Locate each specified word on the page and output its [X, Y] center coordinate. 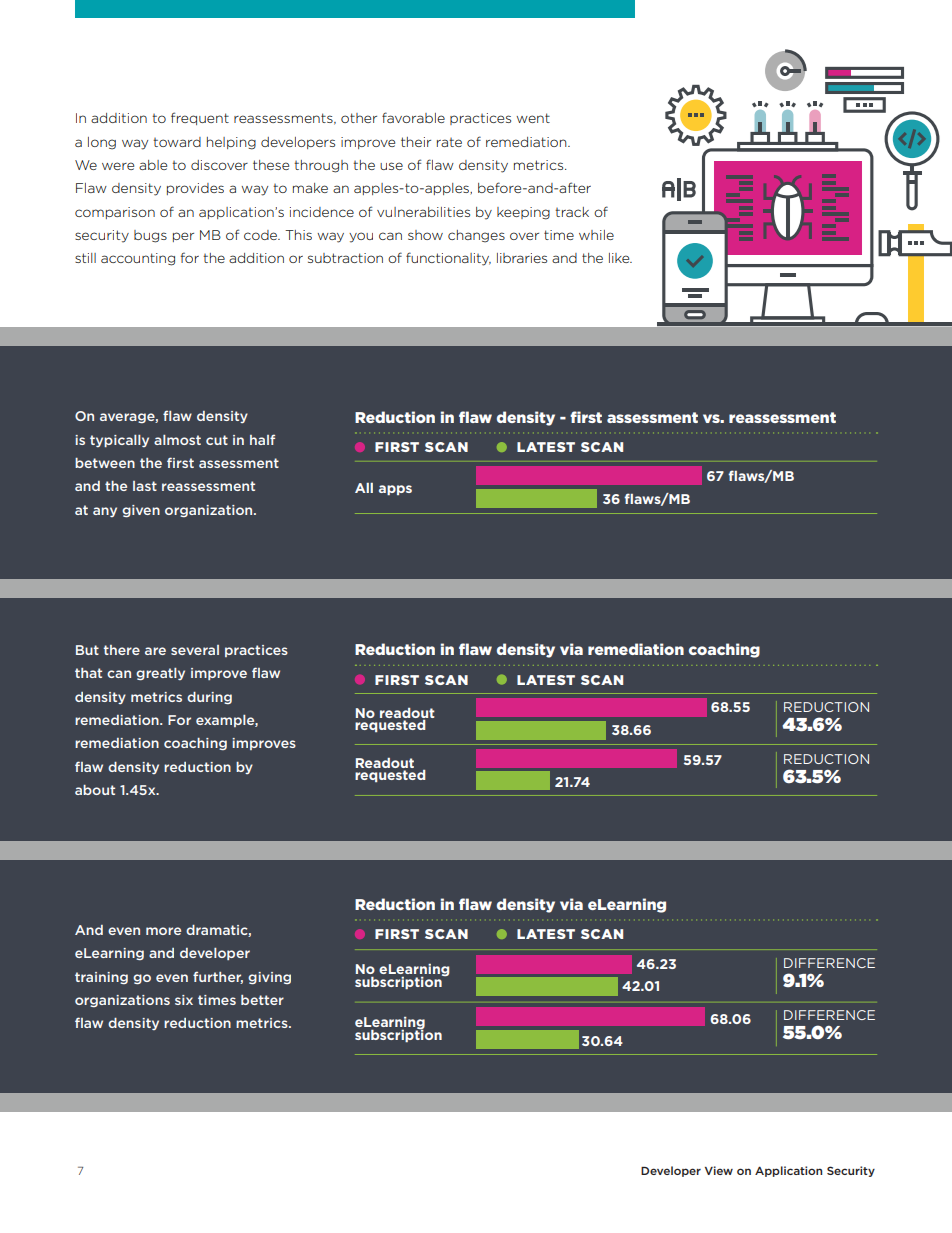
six [184, 1000]
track [572, 212]
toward [177, 142]
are [155, 651]
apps [395, 490]
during [209, 698]
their [416, 142]
